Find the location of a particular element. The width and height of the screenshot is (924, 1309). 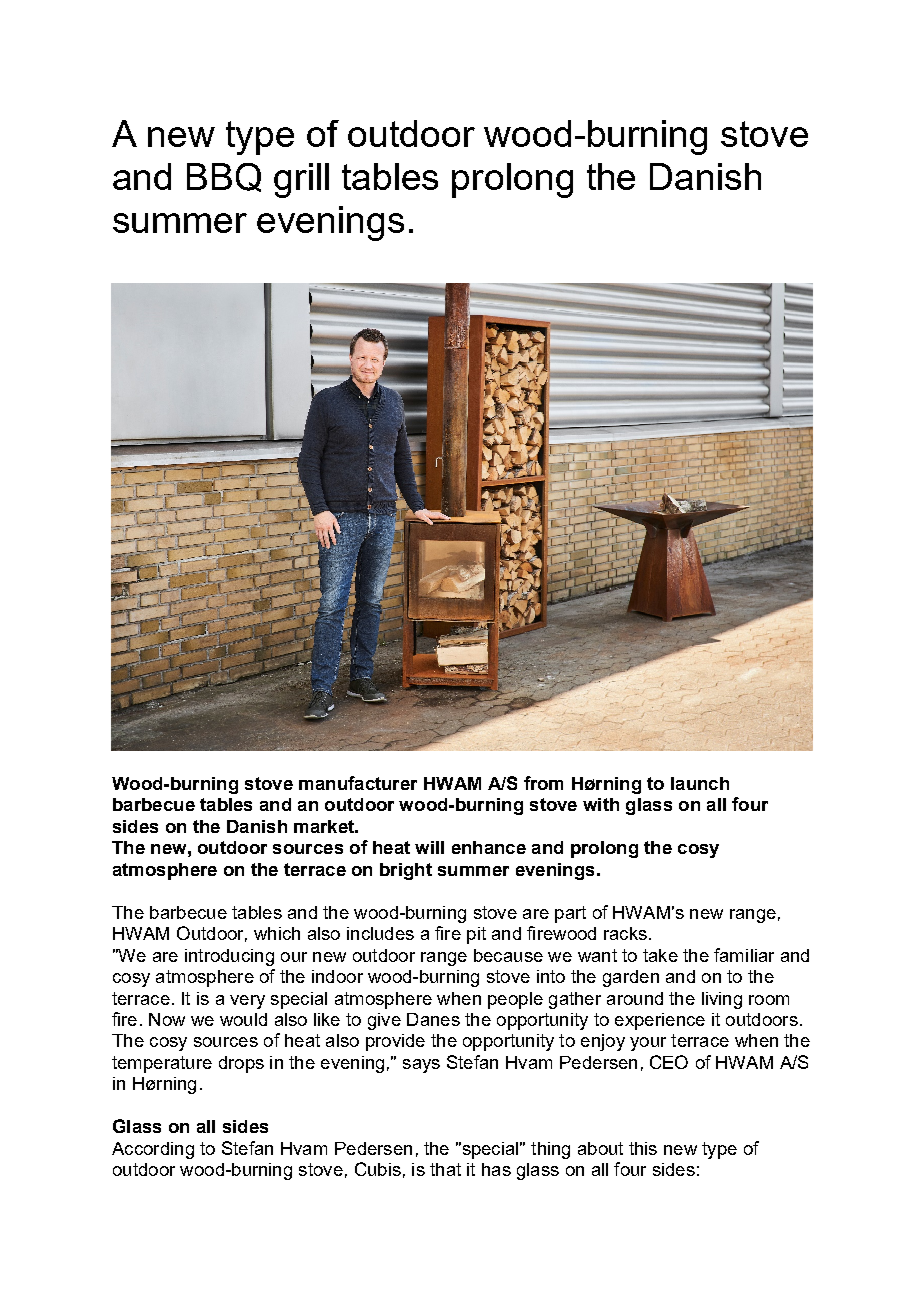

According is located at coordinates (153, 1150).
